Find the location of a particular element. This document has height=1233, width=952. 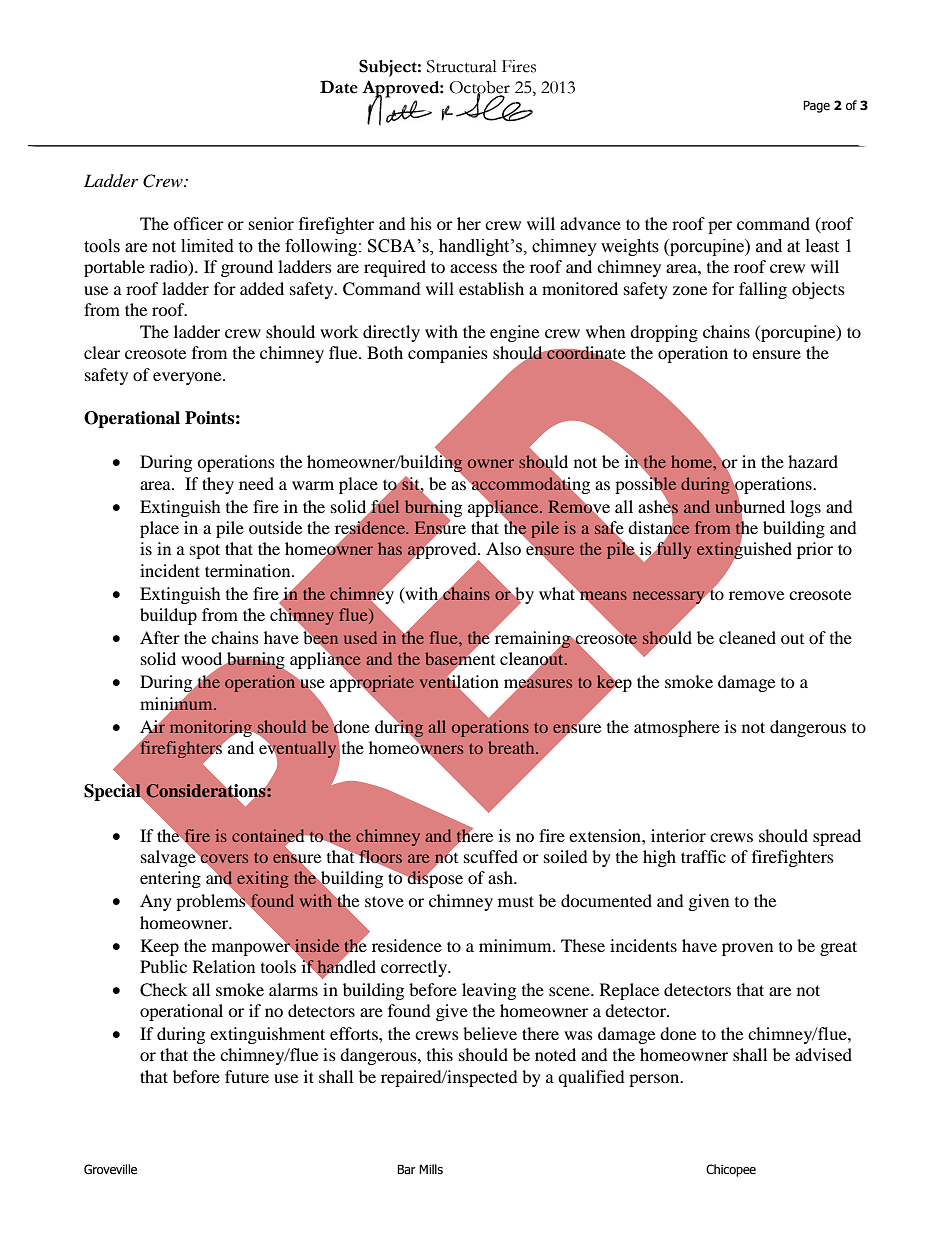

Page is located at coordinates (816, 106).
